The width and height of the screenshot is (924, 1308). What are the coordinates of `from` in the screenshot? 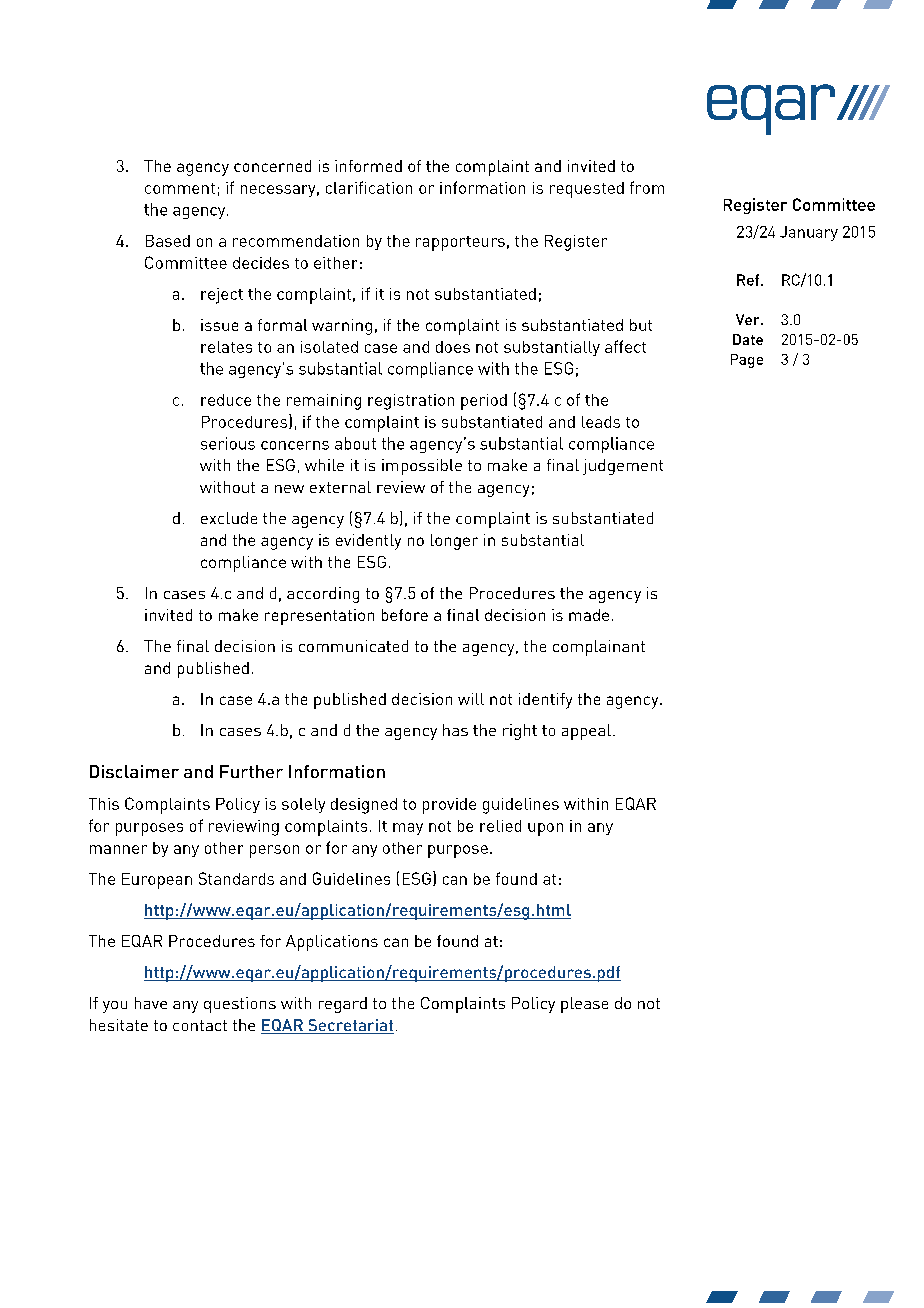 It's located at (647, 187).
